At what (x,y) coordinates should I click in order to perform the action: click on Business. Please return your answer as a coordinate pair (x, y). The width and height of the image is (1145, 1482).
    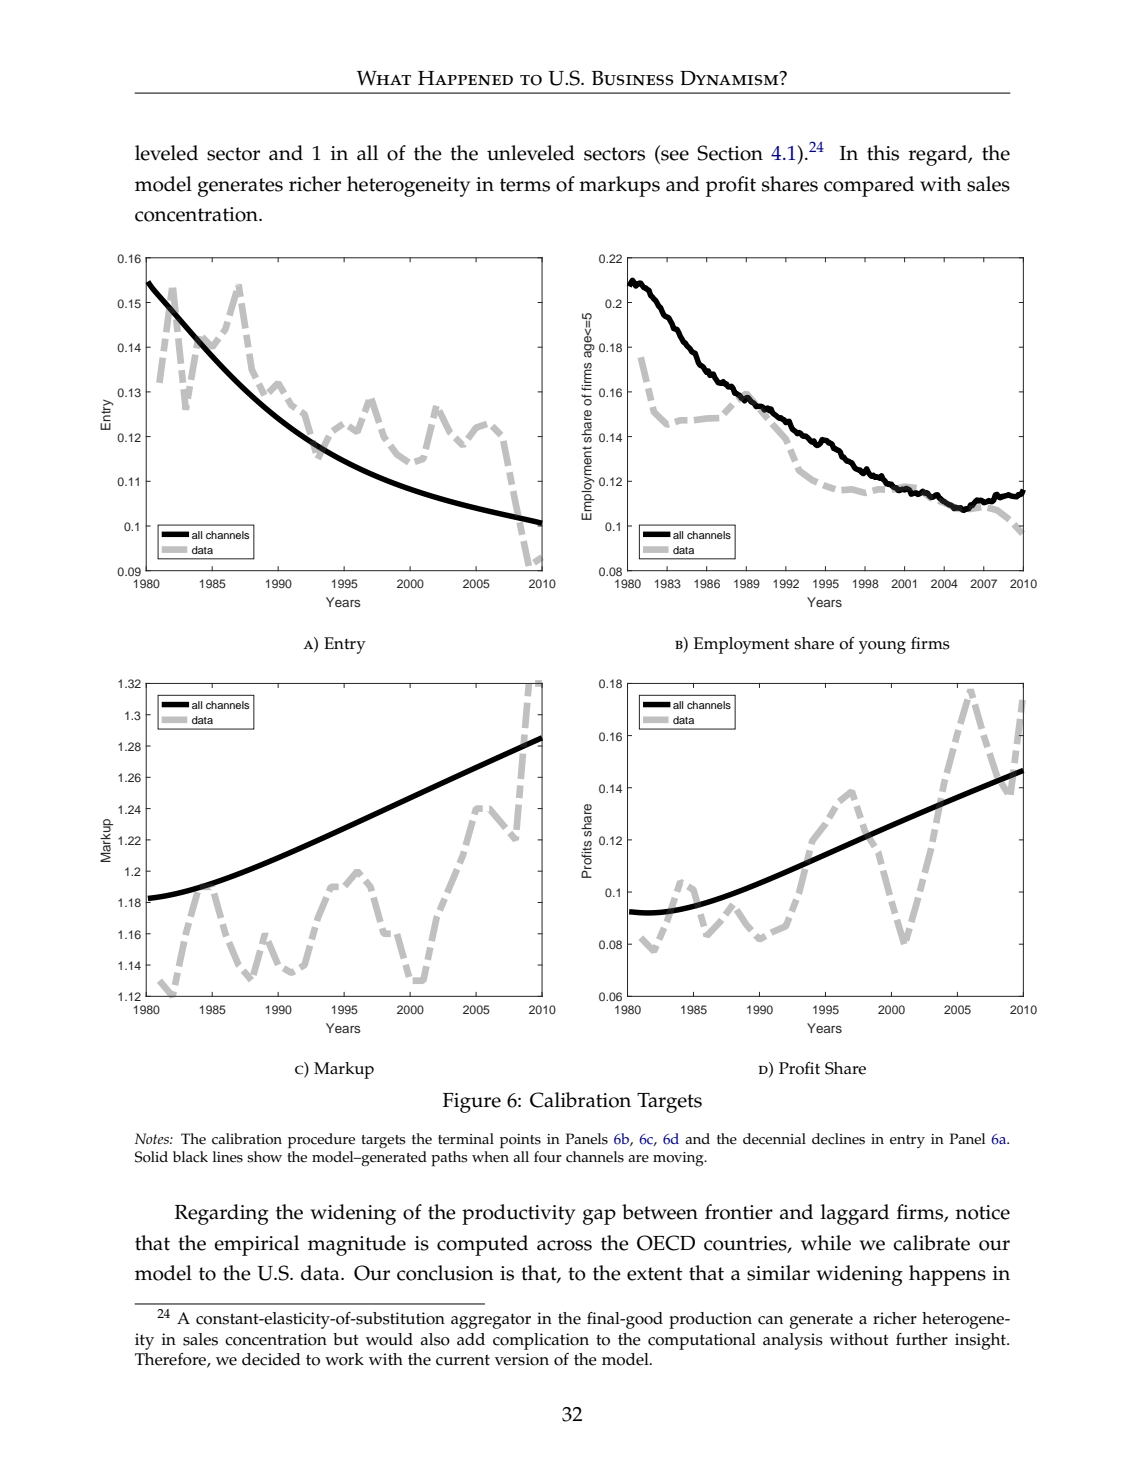
    Looking at the image, I should click on (633, 78).
